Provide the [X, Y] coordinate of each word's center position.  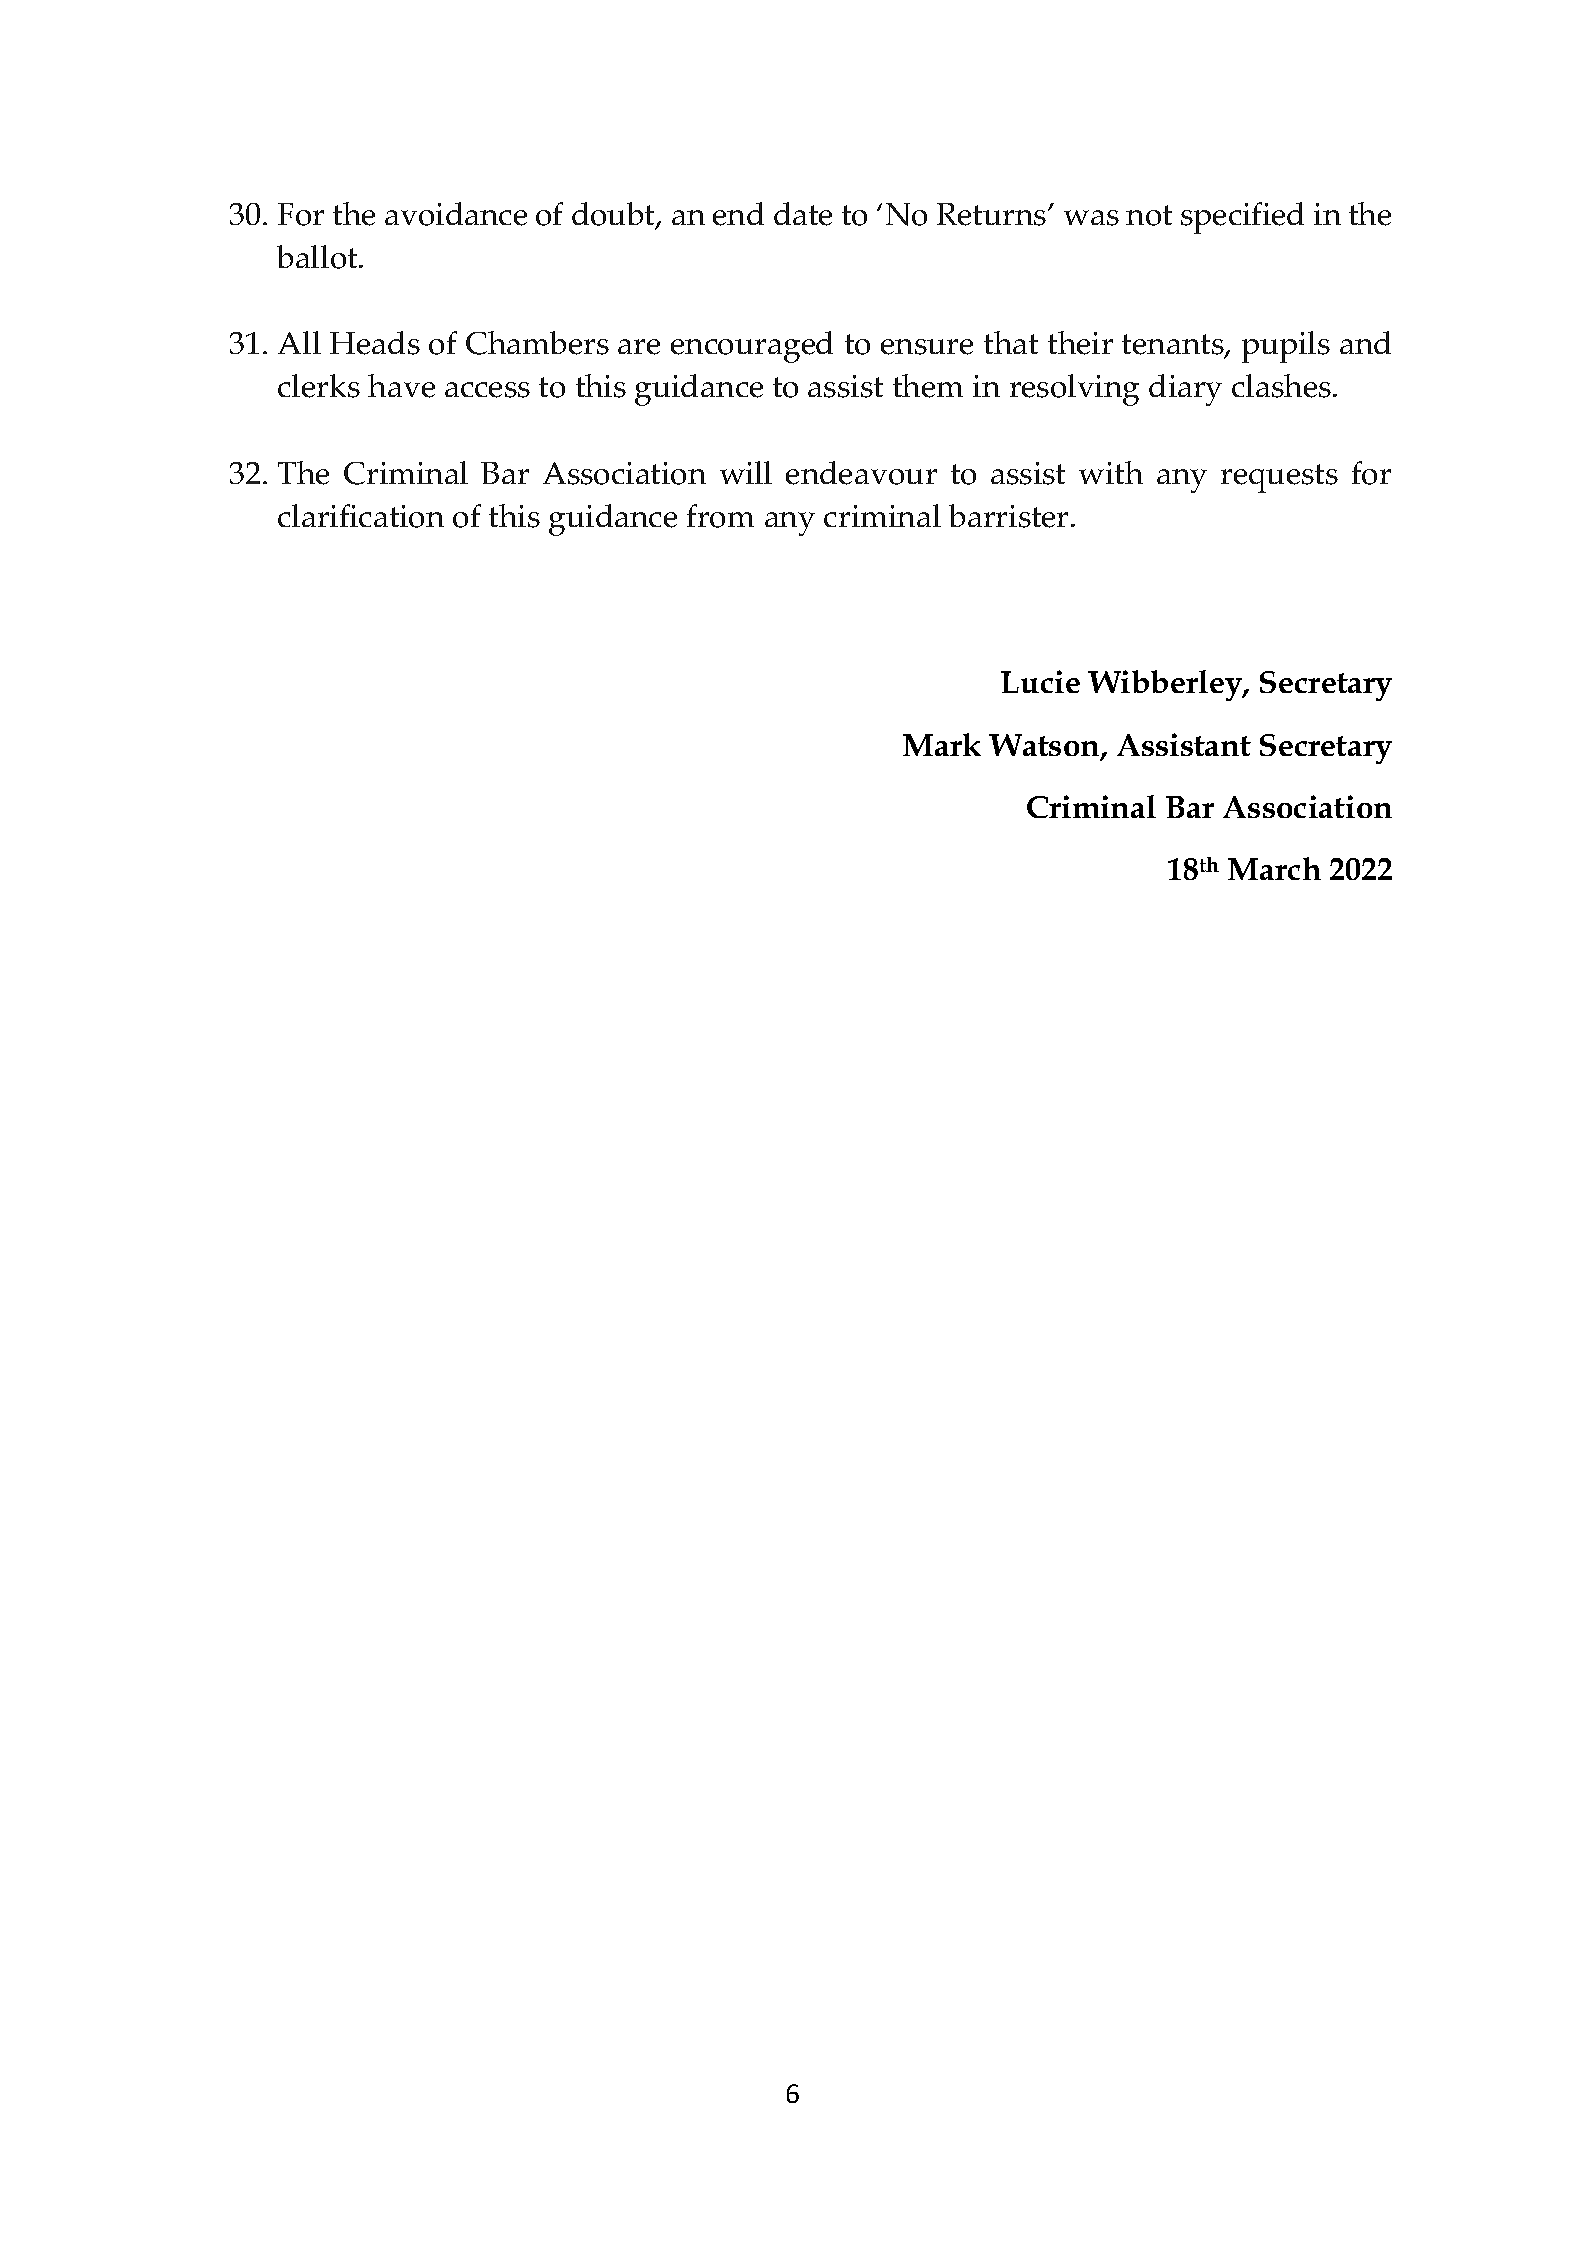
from [720, 516]
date [803, 214]
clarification [361, 516]
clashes [1283, 386]
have [401, 386]
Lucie [1040, 681]
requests [1279, 478]
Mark [942, 744]
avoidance [456, 214]
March [1274, 868]
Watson [1045, 746]
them [928, 386]
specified [1242, 218]
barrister [1008, 516]
